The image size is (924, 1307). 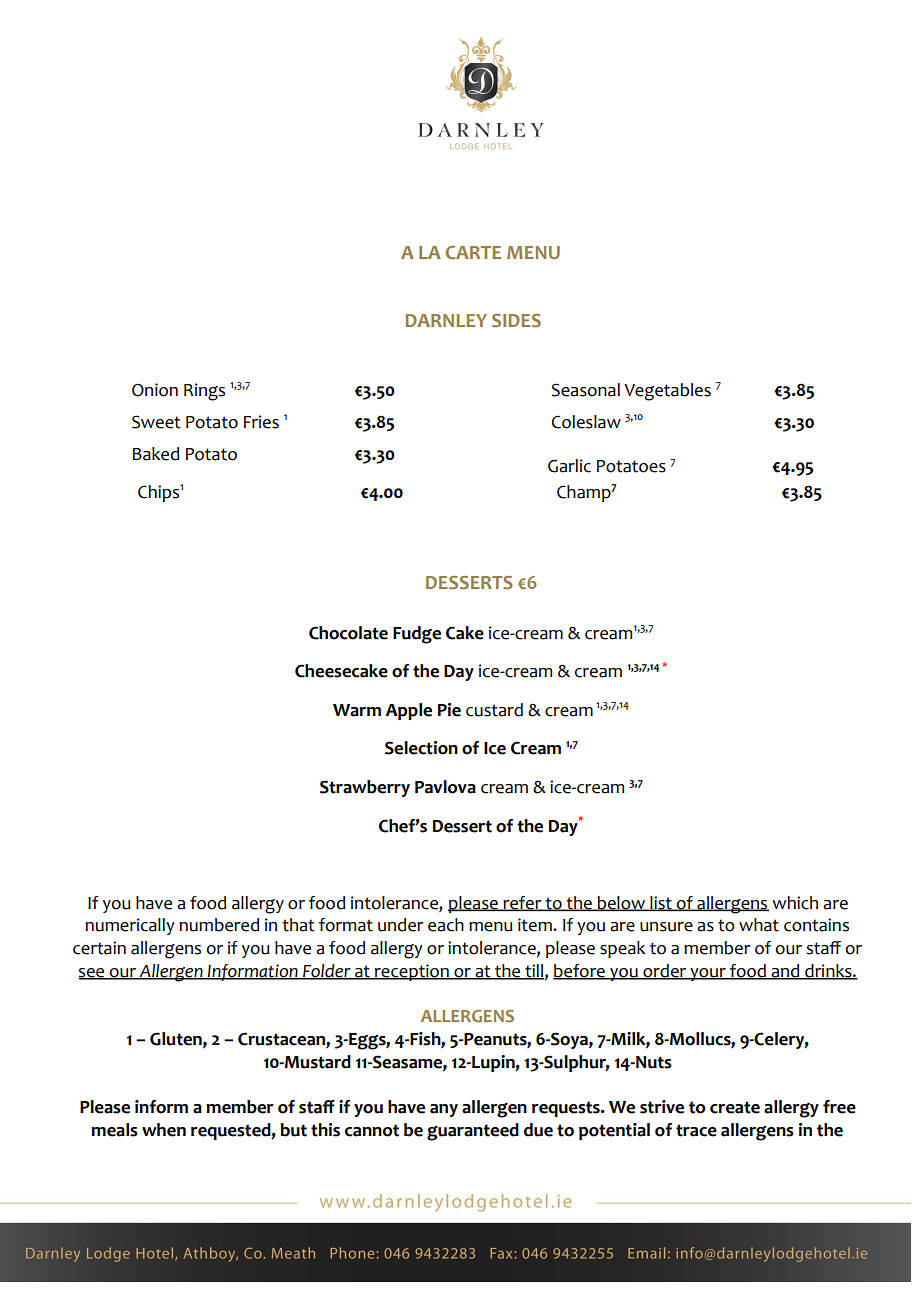 What do you see at coordinates (473, 252) in the page?
I see `CARTE` at bounding box center [473, 252].
